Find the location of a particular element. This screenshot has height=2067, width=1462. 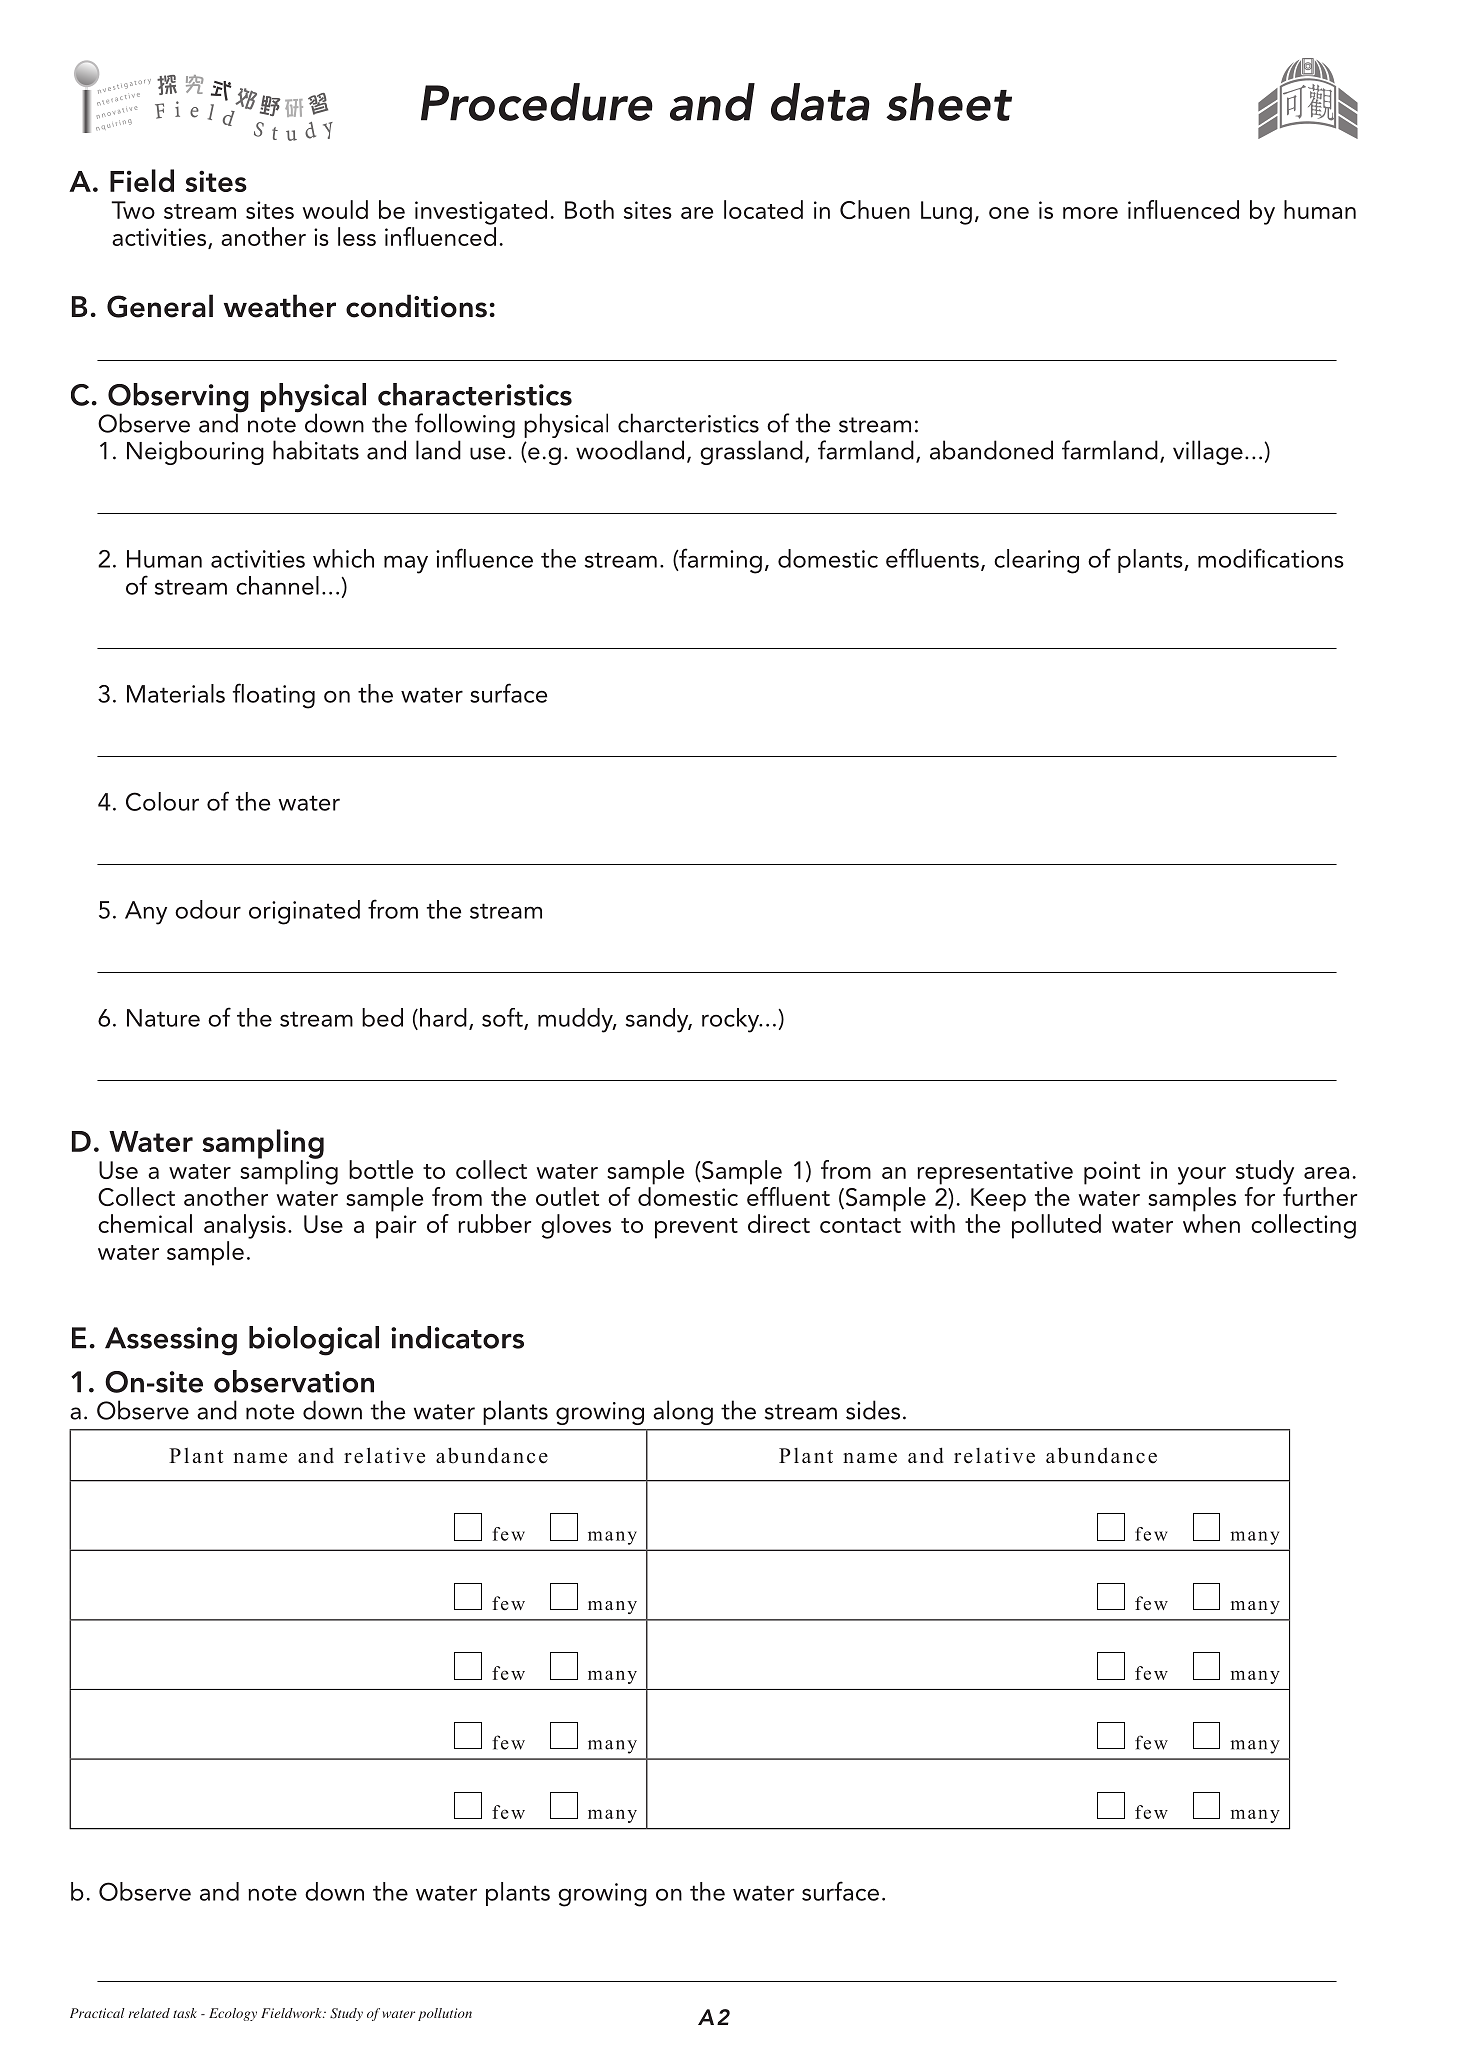

Ecology is located at coordinates (233, 2014).
